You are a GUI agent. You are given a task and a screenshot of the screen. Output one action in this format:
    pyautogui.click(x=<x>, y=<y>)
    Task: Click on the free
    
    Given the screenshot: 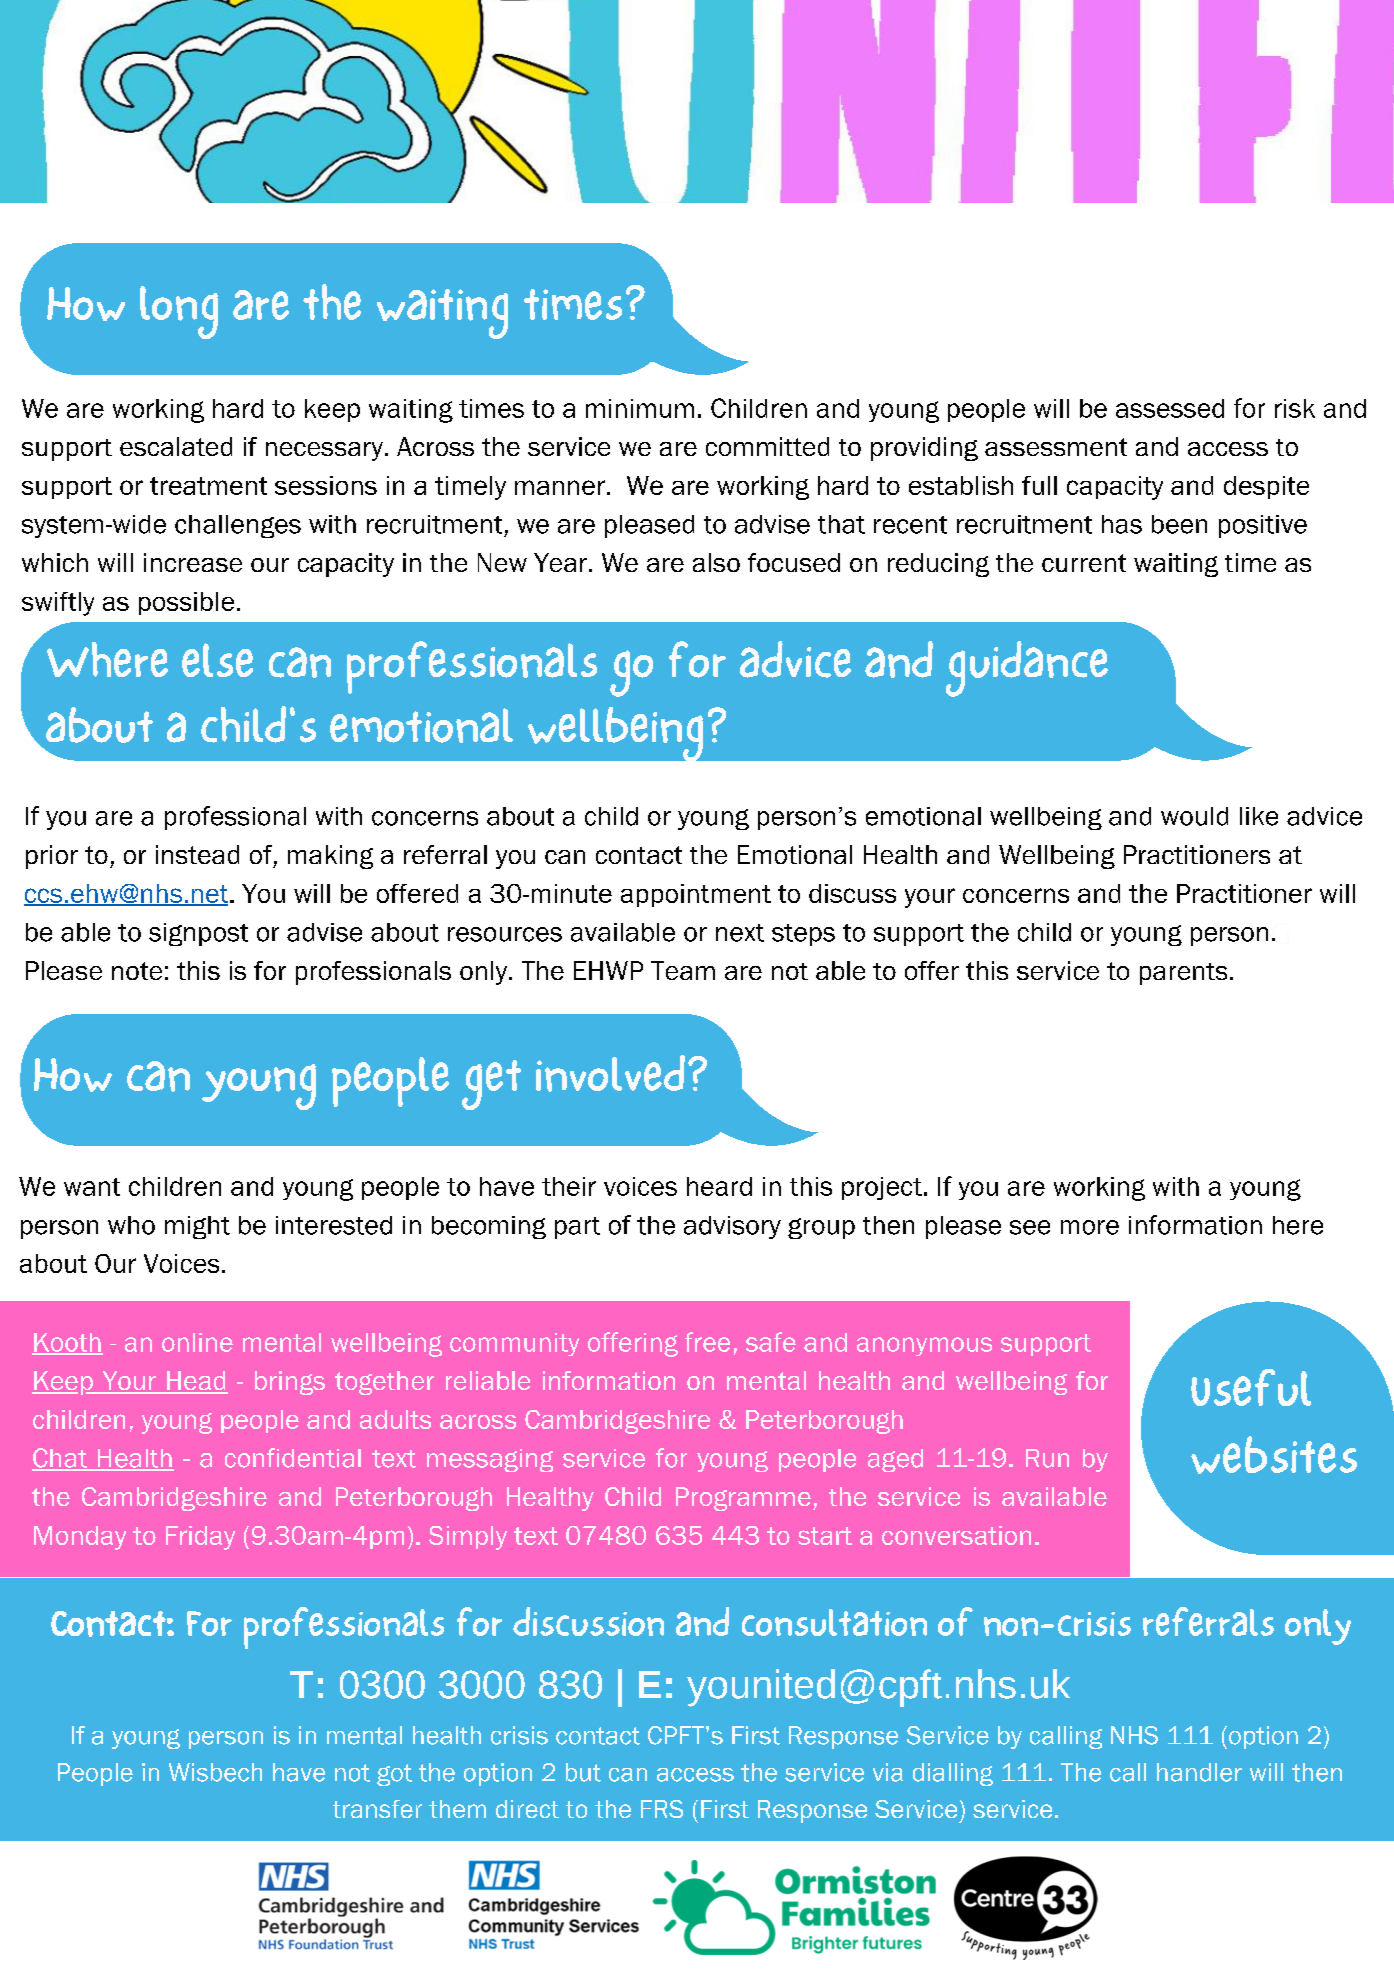 What is the action you would take?
    pyautogui.click(x=707, y=1342)
